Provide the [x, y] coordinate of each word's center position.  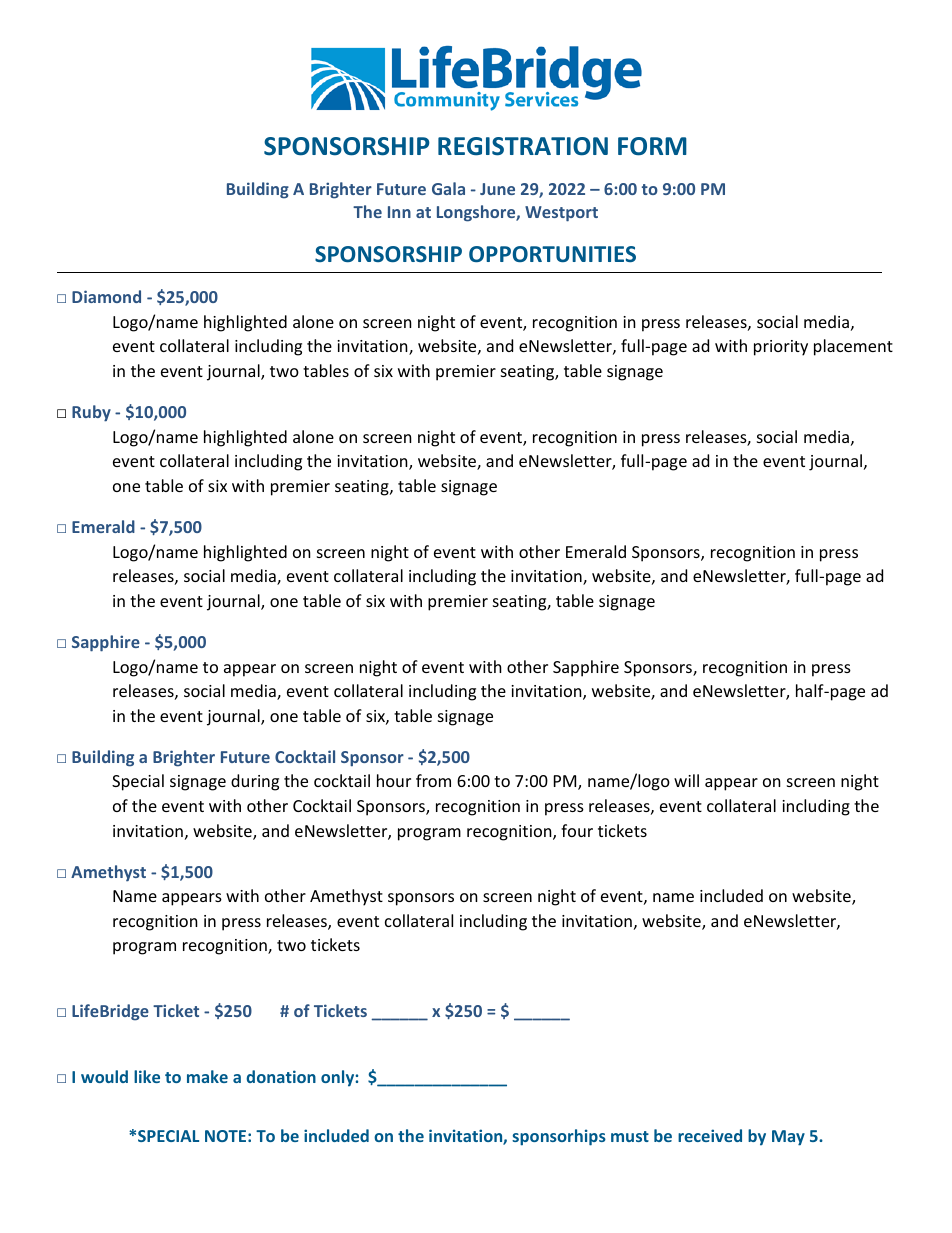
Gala [448, 188]
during [255, 782]
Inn [399, 212]
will [686, 780]
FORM [652, 146]
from [433, 780]
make [207, 1076]
